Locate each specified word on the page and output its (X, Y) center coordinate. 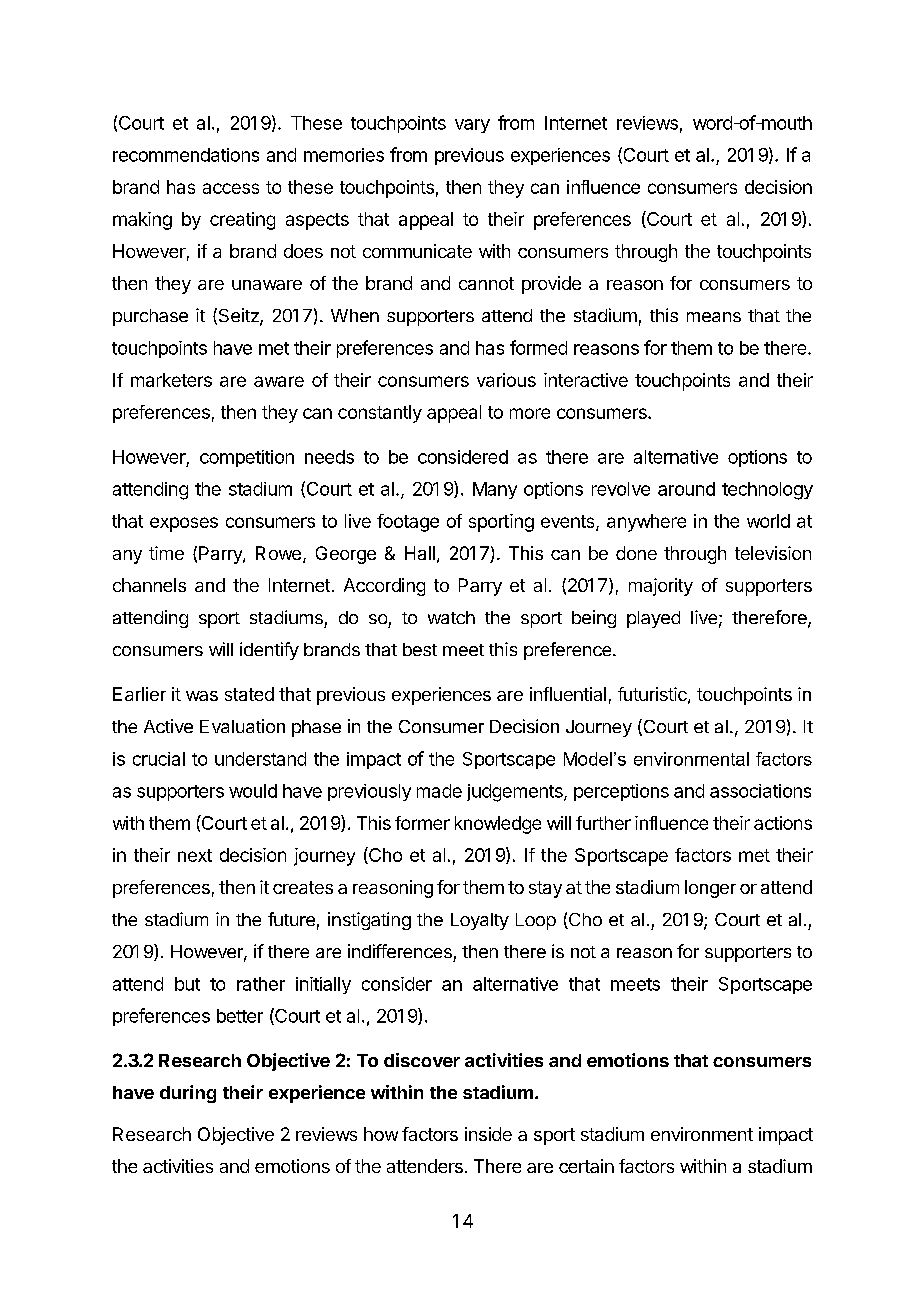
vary (472, 126)
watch (451, 617)
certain (586, 1166)
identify (269, 651)
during (188, 1094)
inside (488, 1134)
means (714, 317)
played (653, 619)
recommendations (186, 155)
